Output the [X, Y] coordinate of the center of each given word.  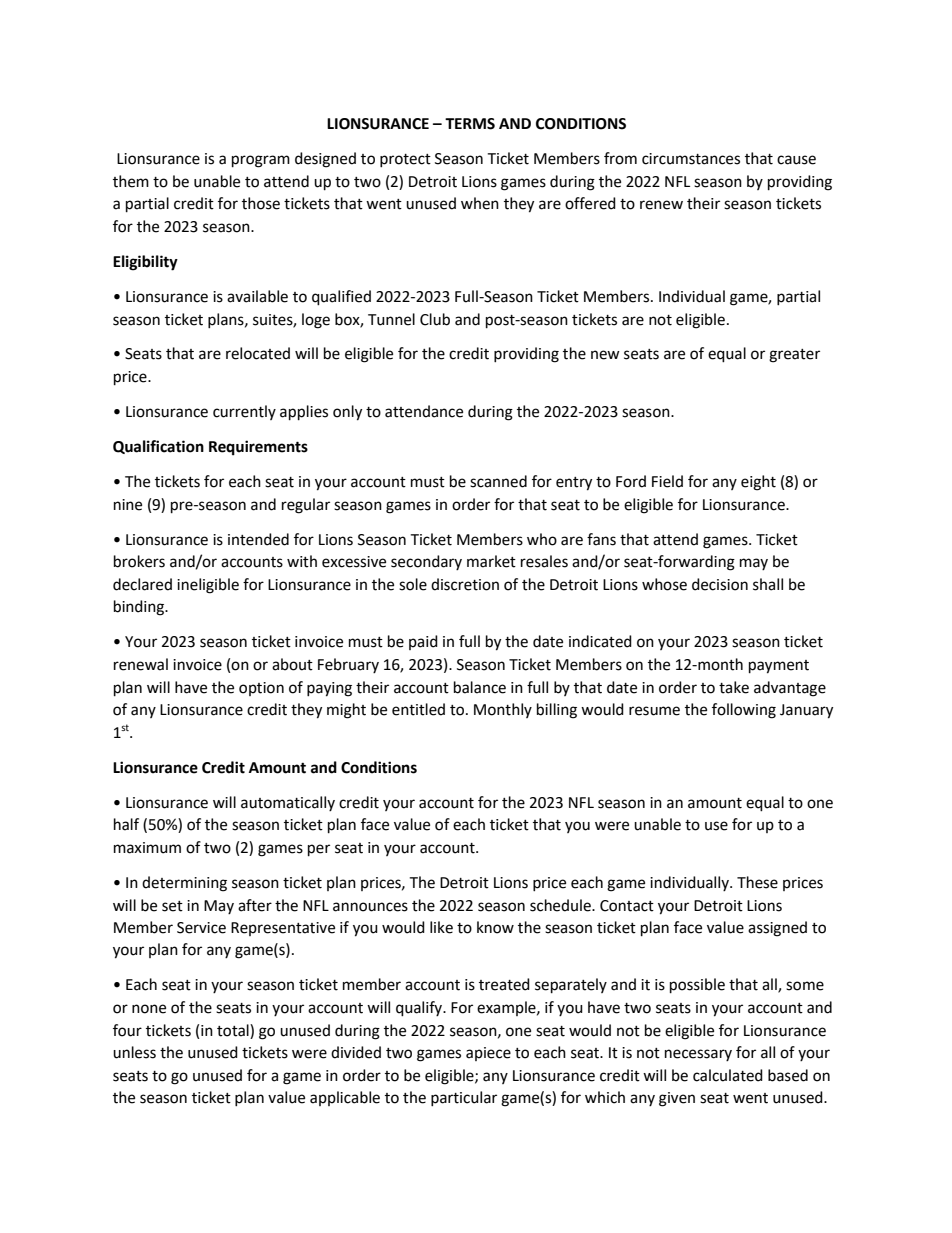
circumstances [691, 159]
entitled [418, 709]
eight [758, 483]
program [261, 161]
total [234, 1030]
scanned [498, 481]
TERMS [470, 124]
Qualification [158, 447]
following [744, 711]
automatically [288, 803]
